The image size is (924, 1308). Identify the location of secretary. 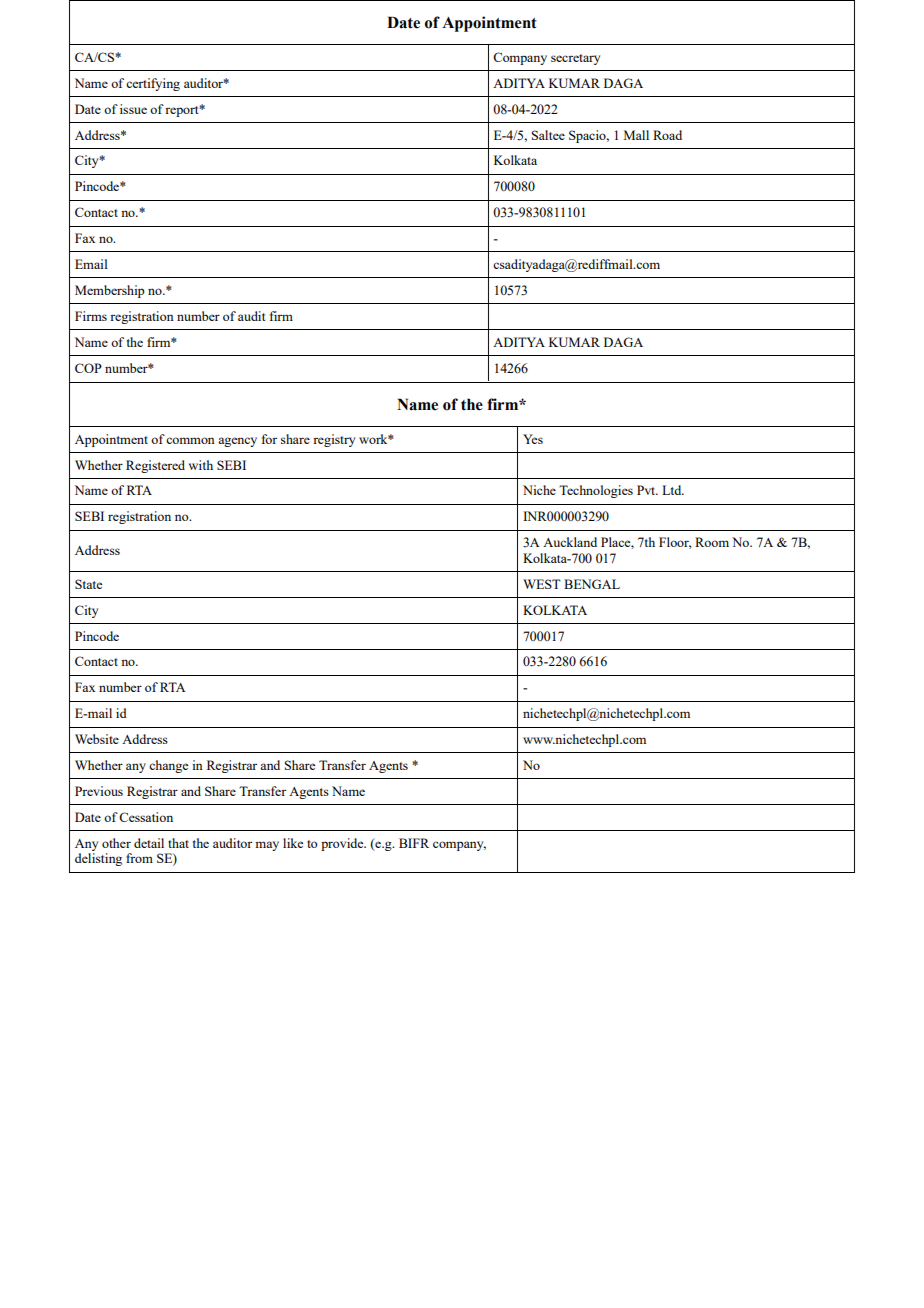
(575, 59).
